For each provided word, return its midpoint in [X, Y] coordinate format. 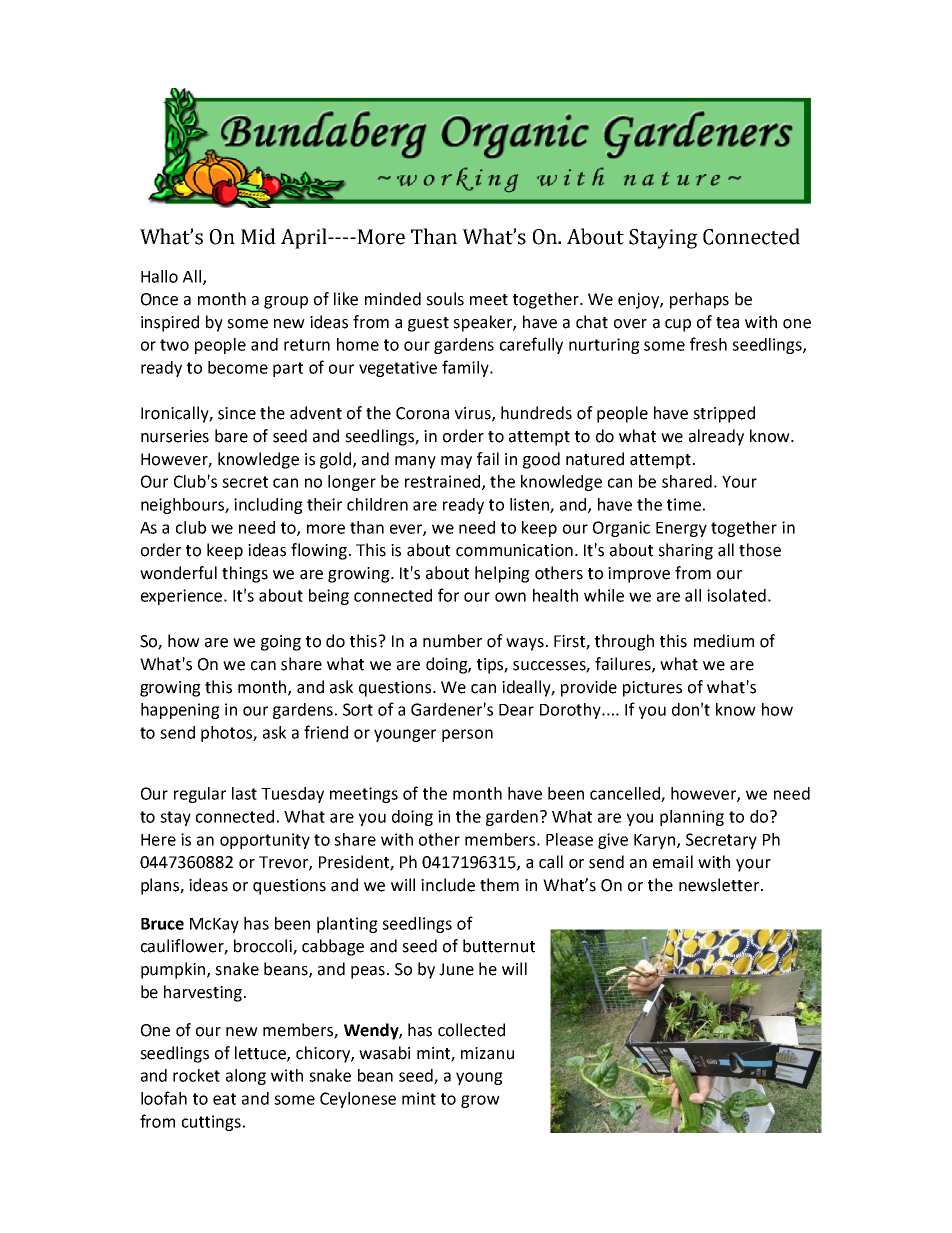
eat [224, 1099]
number [452, 641]
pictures [652, 689]
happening [180, 711]
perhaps [699, 300]
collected [471, 1030]
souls [445, 299]
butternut [499, 946]
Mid [258, 236]
